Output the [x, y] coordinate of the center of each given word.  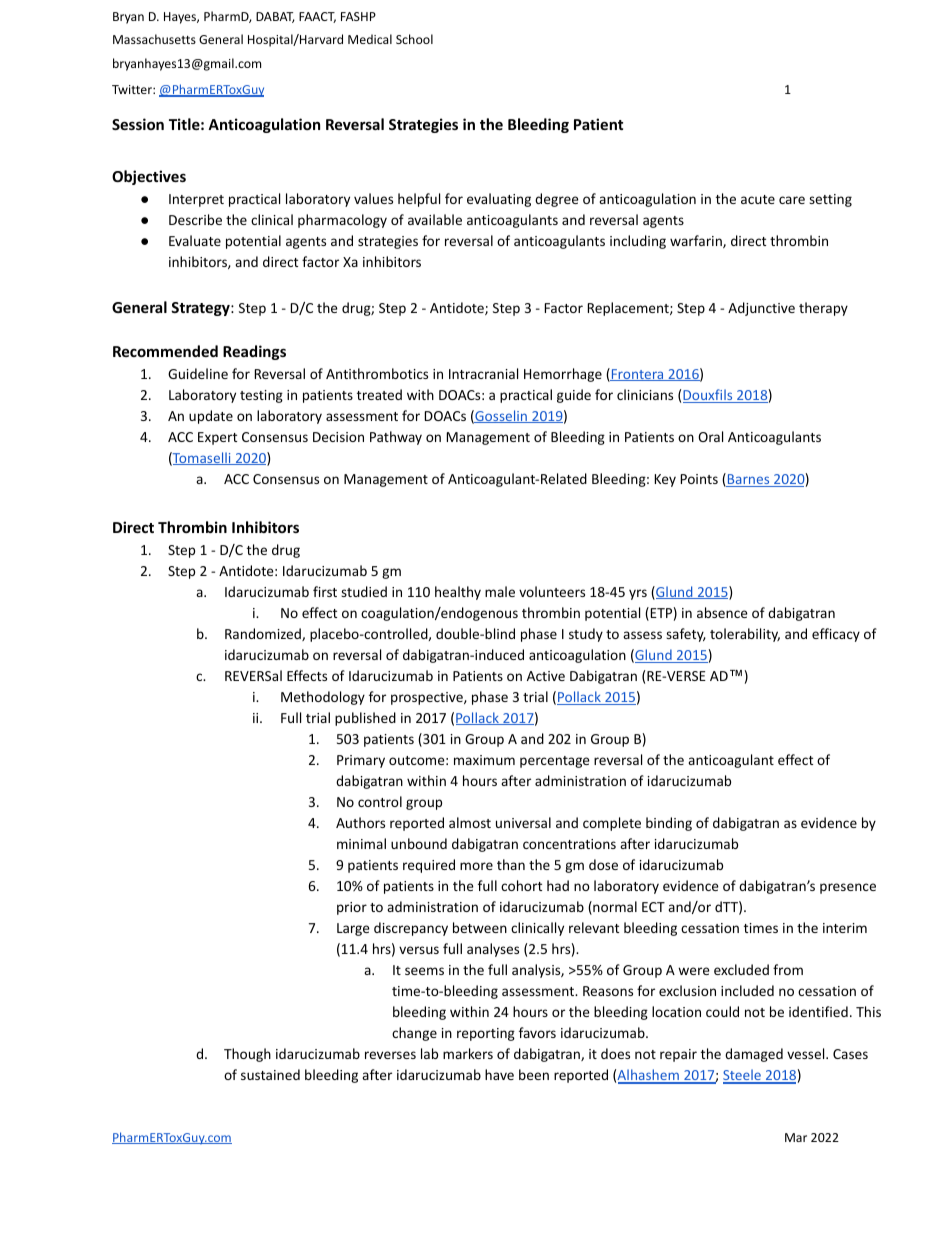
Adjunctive [761, 309]
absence [722, 612]
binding [669, 824]
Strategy [201, 309]
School [414, 39]
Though [247, 1055]
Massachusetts [154, 39]
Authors [360, 822]
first [325, 591]
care [792, 200]
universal [523, 822]
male [500, 591]
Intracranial [483, 373]
